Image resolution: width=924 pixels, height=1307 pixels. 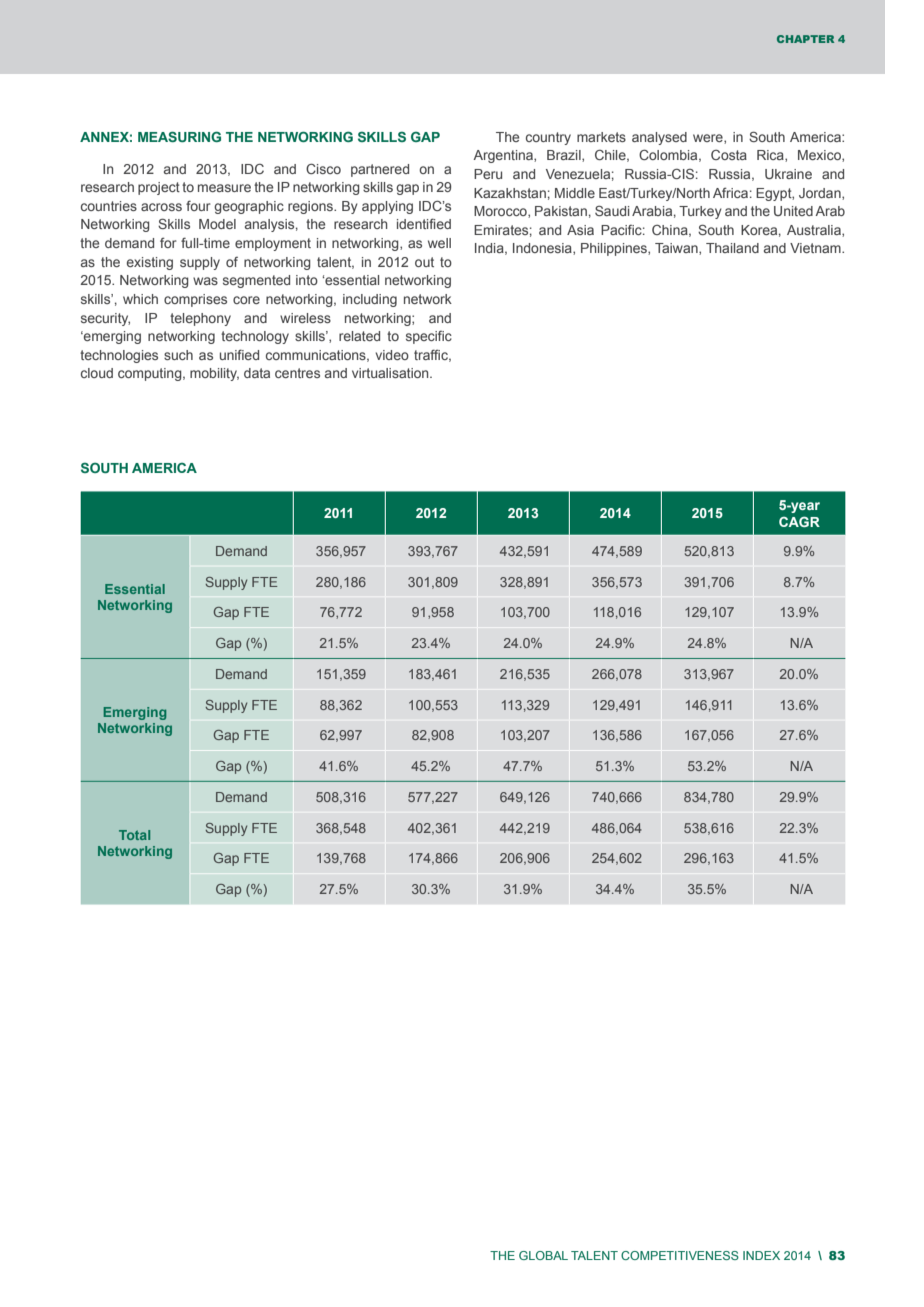 What do you see at coordinates (543, 1255) in the screenshot?
I see `Global` at bounding box center [543, 1255].
